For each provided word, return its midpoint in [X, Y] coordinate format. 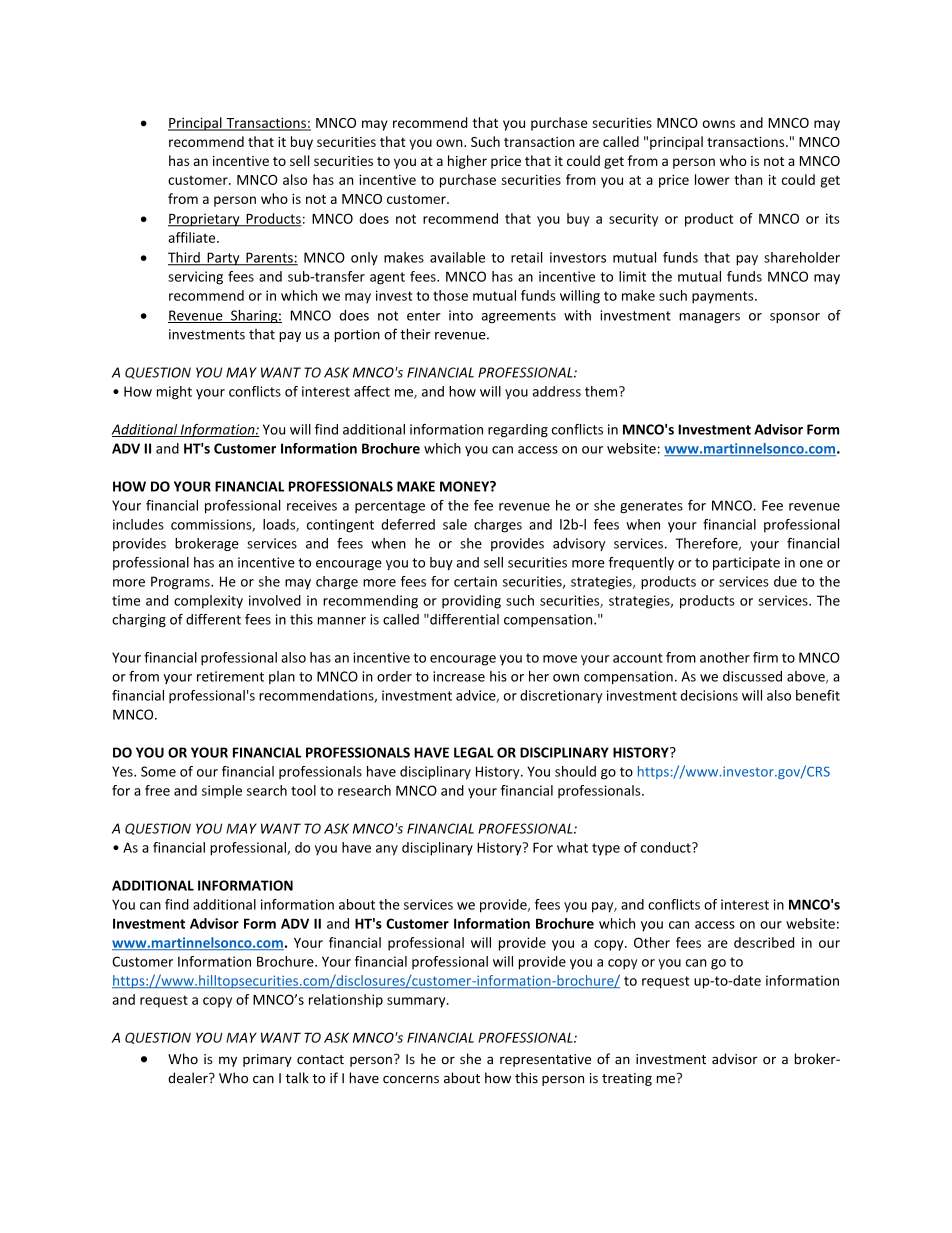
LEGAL [474, 752]
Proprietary [205, 220]
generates [651, 507]
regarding [518, 430]
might [174, 393]
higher [467, 162]
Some [158, 771]
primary [267, 1060]
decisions [709, 695]
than [748, 179]
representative [545, 1060]
